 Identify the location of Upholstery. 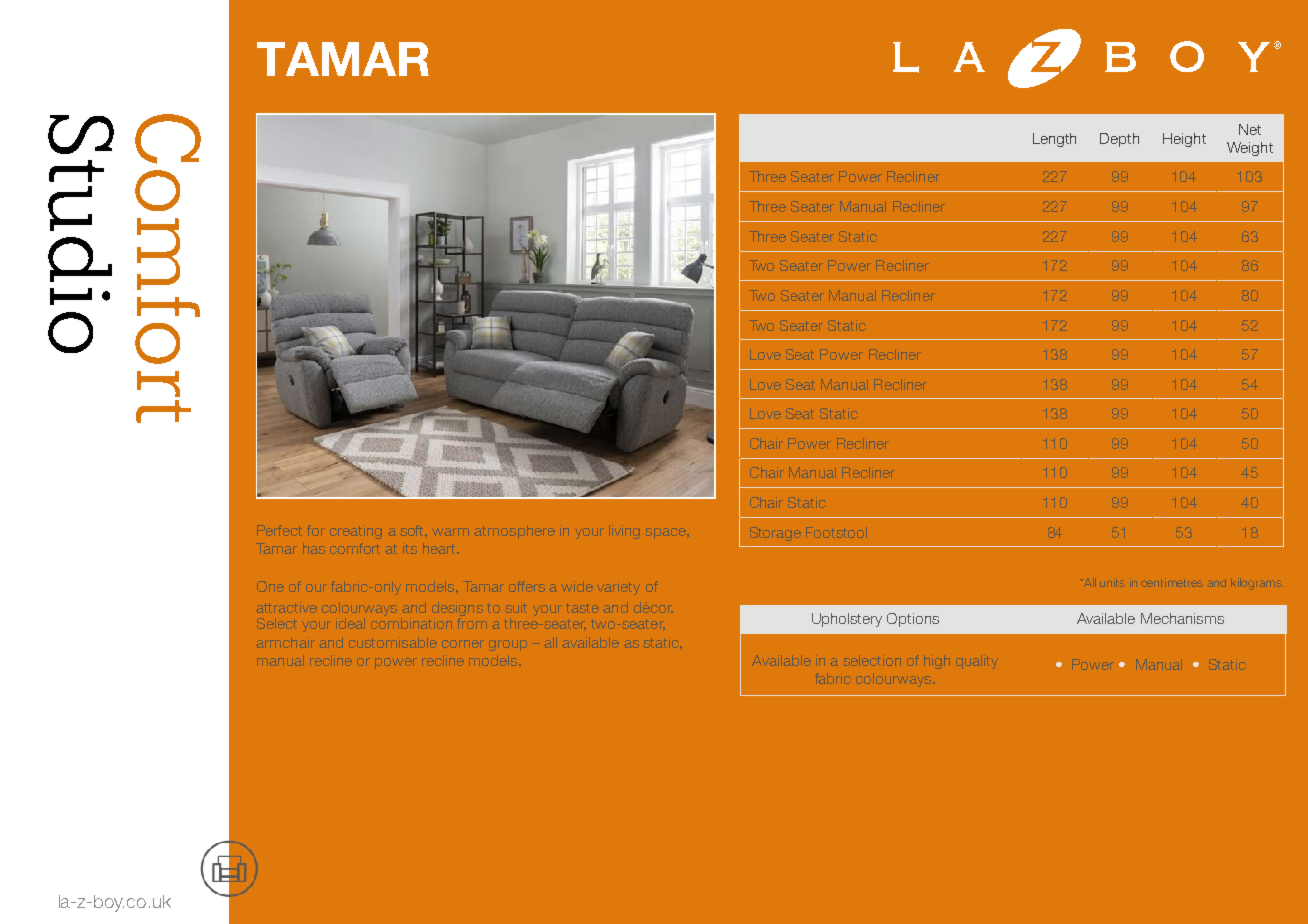
(847, 620).
